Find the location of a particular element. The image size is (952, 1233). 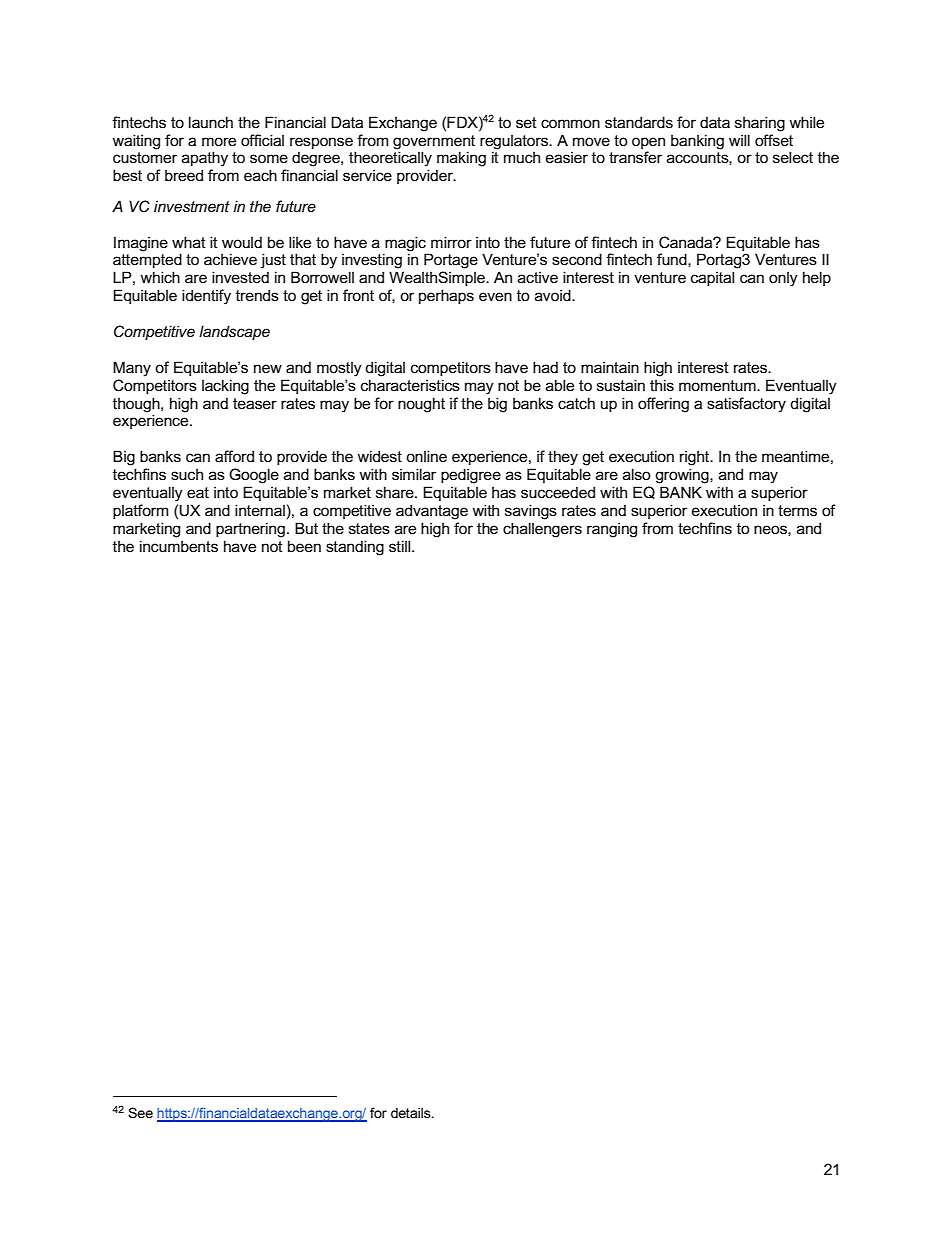

incumbents is located at coordinates (179, 546).
